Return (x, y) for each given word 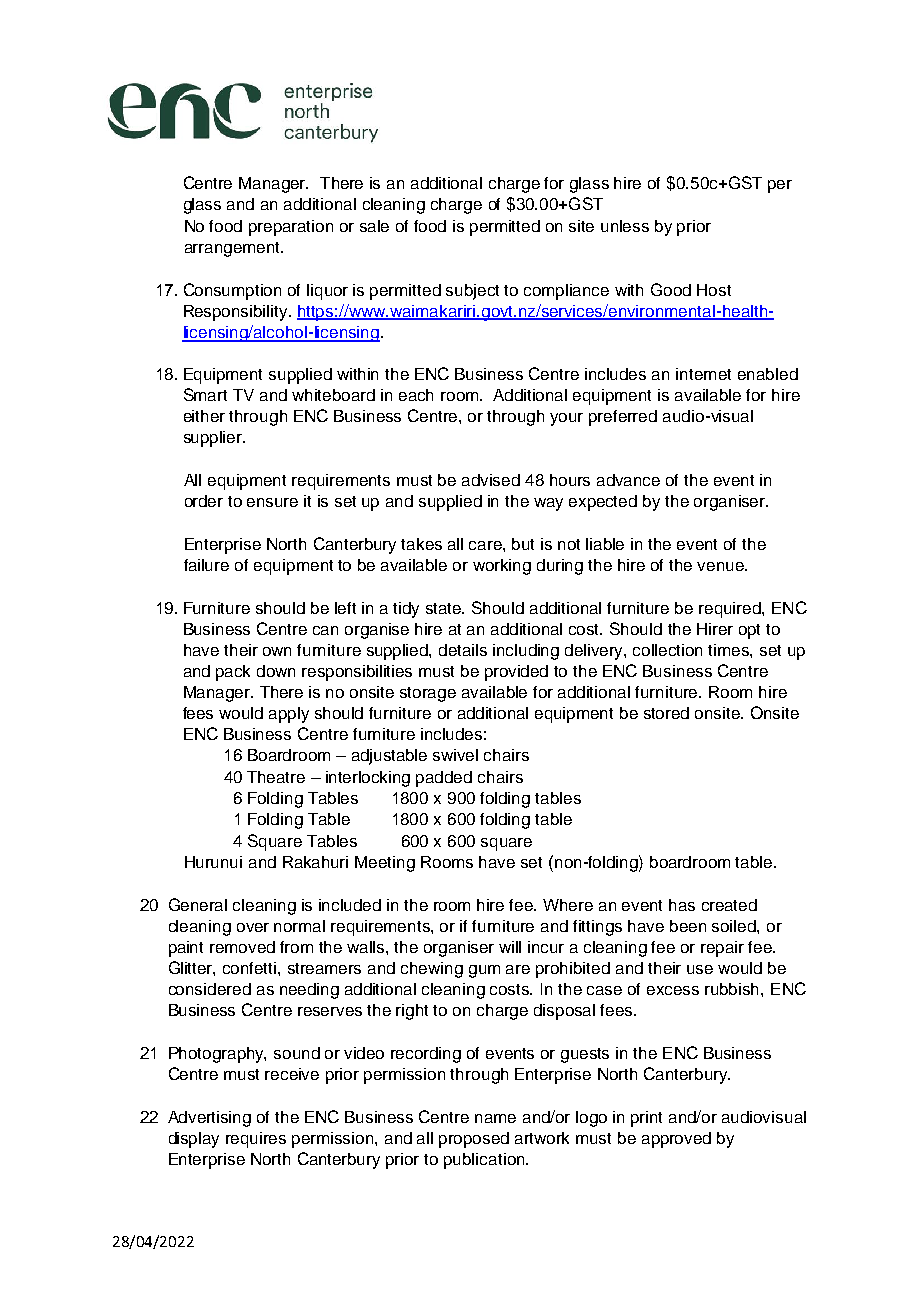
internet (703, 374)
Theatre (276, 777)
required (731, 610)
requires (256, 1140)
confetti (251, 968)
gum (484, 971)
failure (206, 565)
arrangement (234, 249)
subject (472, 292)
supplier (214, 439)
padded (444, 779)
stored (666, 713)
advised (491, 480)
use (700, 969)
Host (714, 290)
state (445, 608)
